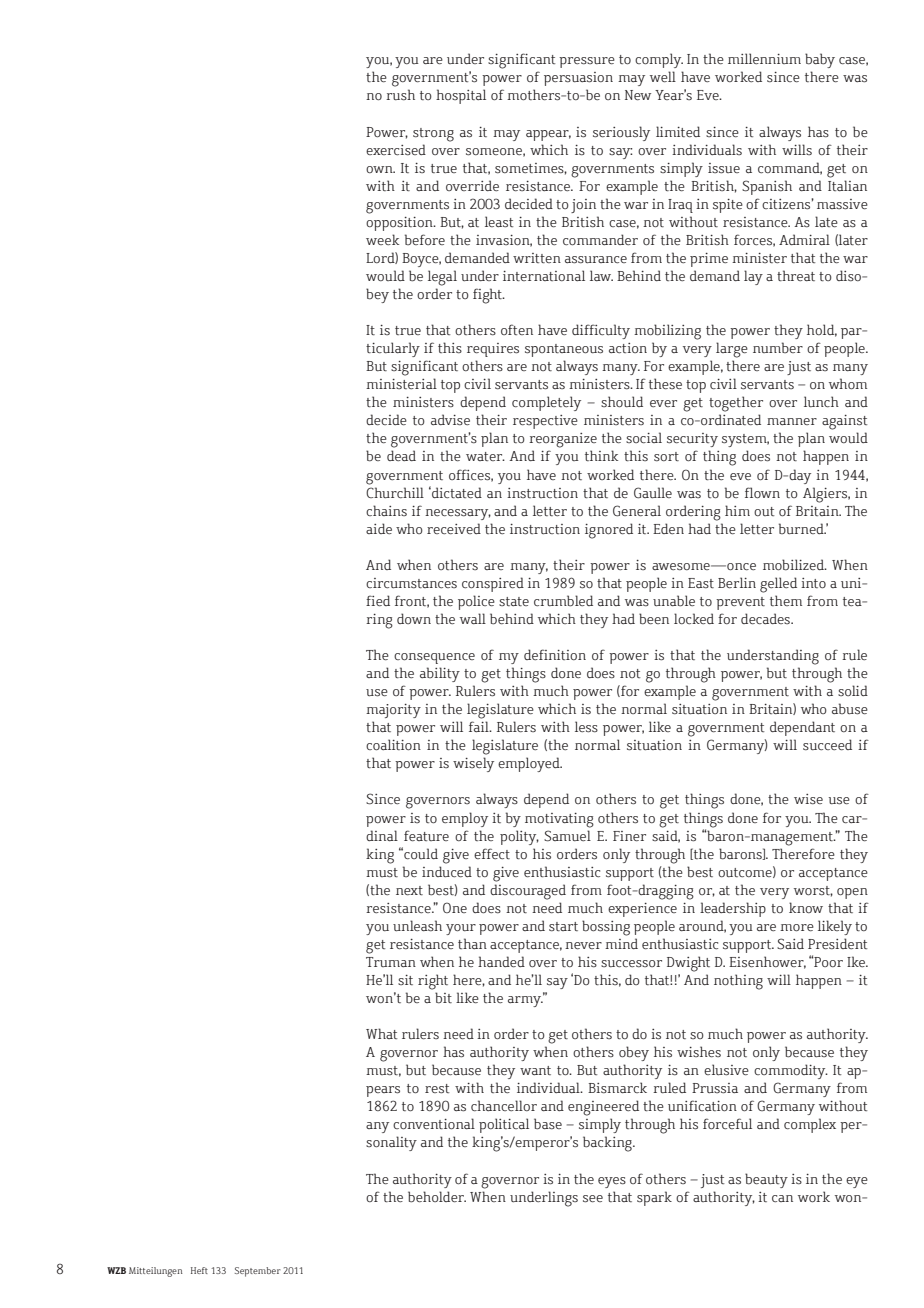 The width and height of the page is (924, 1308). What do you see at coordinates (391, 962) in the page?
I see `Truman` at bounding box center [391, 962].
